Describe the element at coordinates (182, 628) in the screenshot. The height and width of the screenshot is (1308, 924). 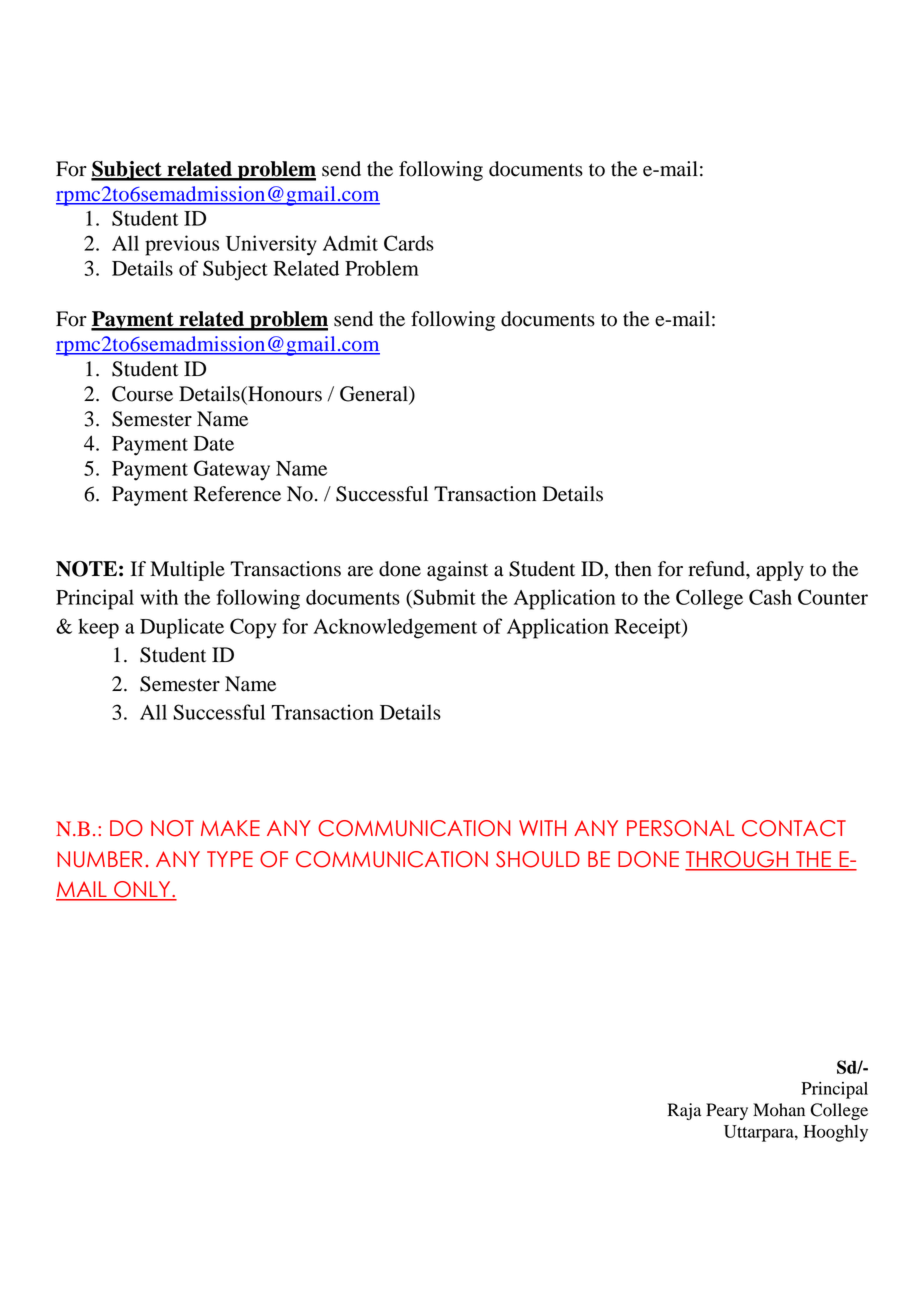
I see `Duplicate` at that location.
